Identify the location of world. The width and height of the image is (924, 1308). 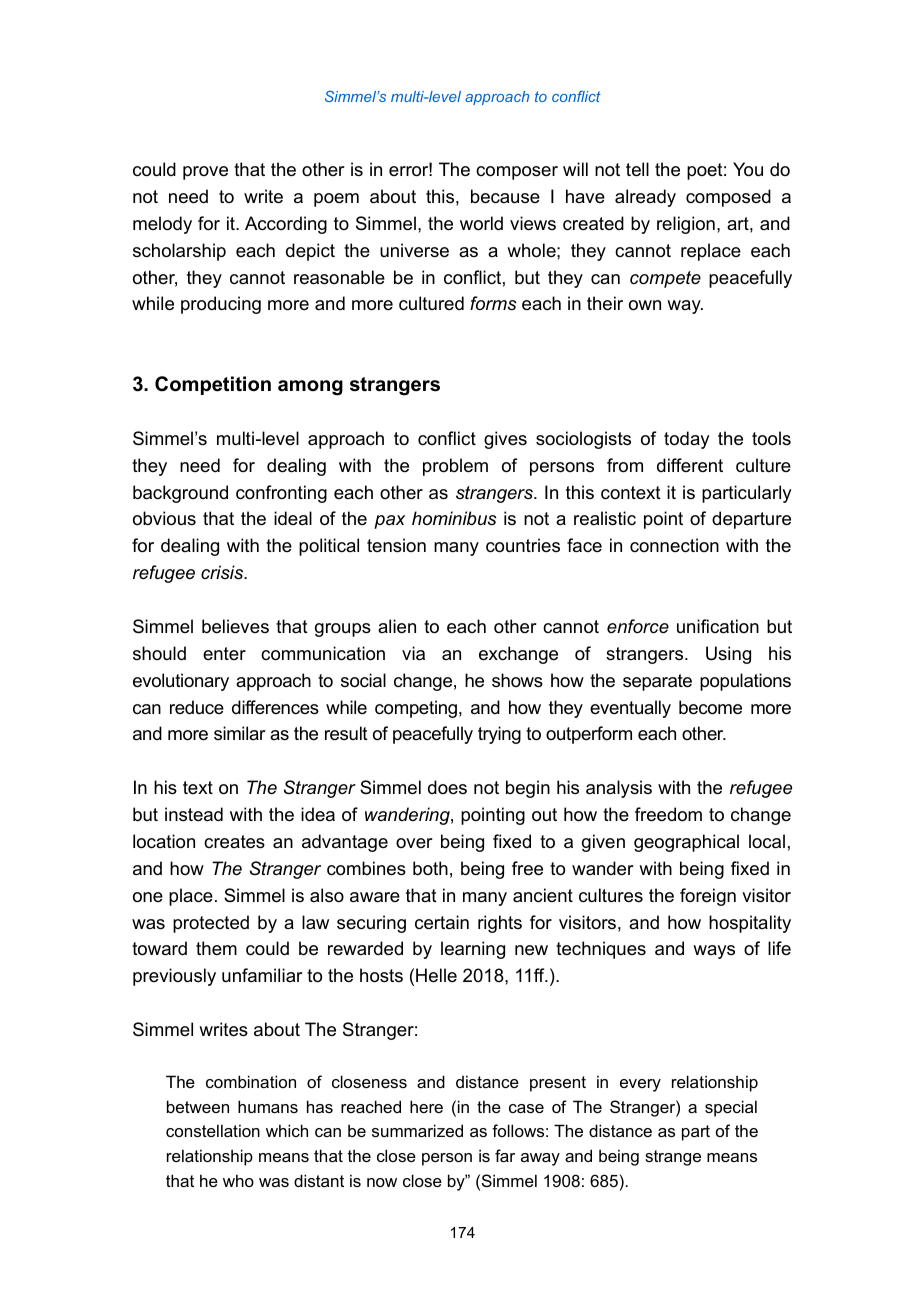
(481, 223).
